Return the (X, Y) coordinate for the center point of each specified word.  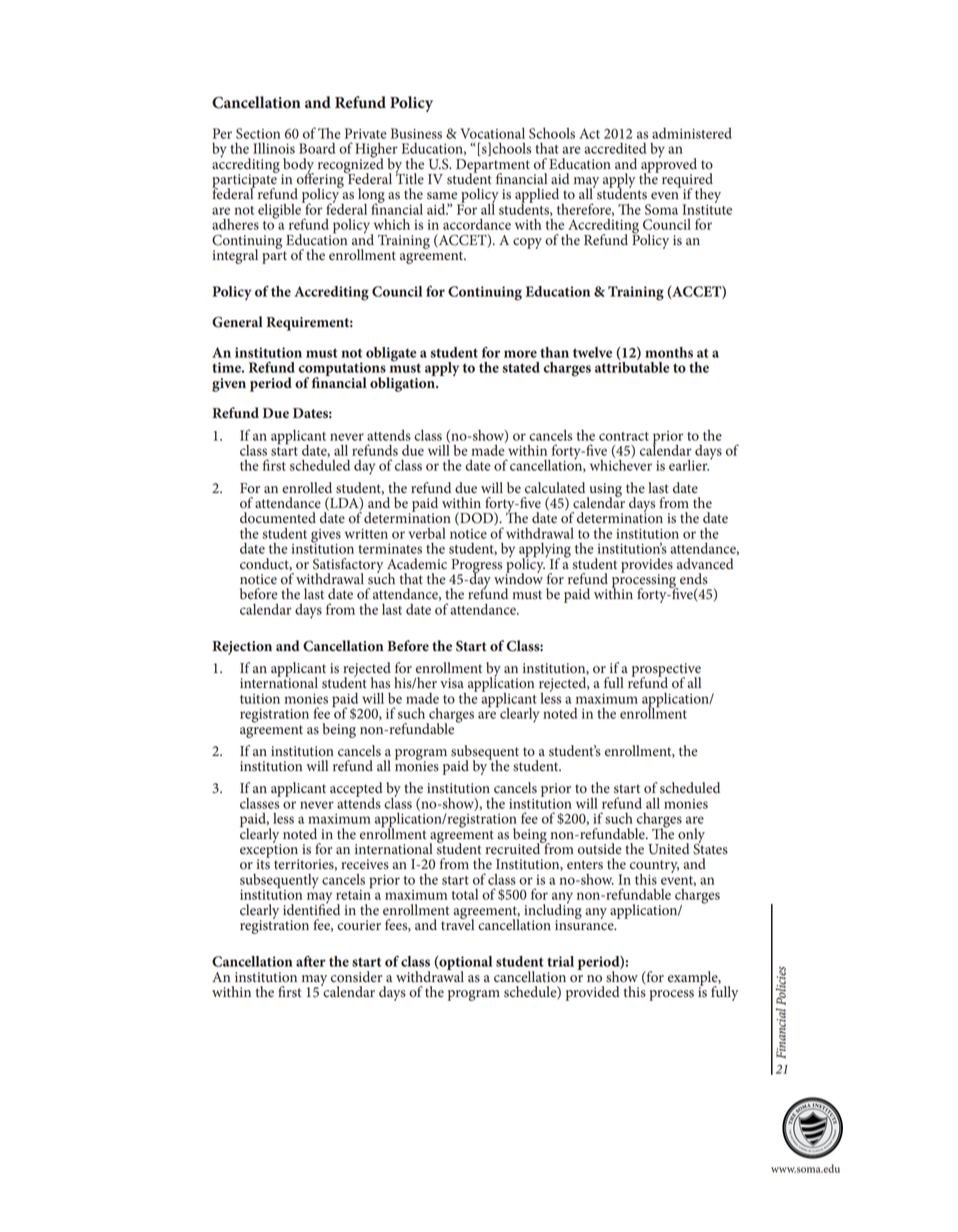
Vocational (492, 133)
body (298, 166)
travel (457, 923)
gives (326, 537)
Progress (476, 567)
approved (669, 165)
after (311, 961)
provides (647, 566)
